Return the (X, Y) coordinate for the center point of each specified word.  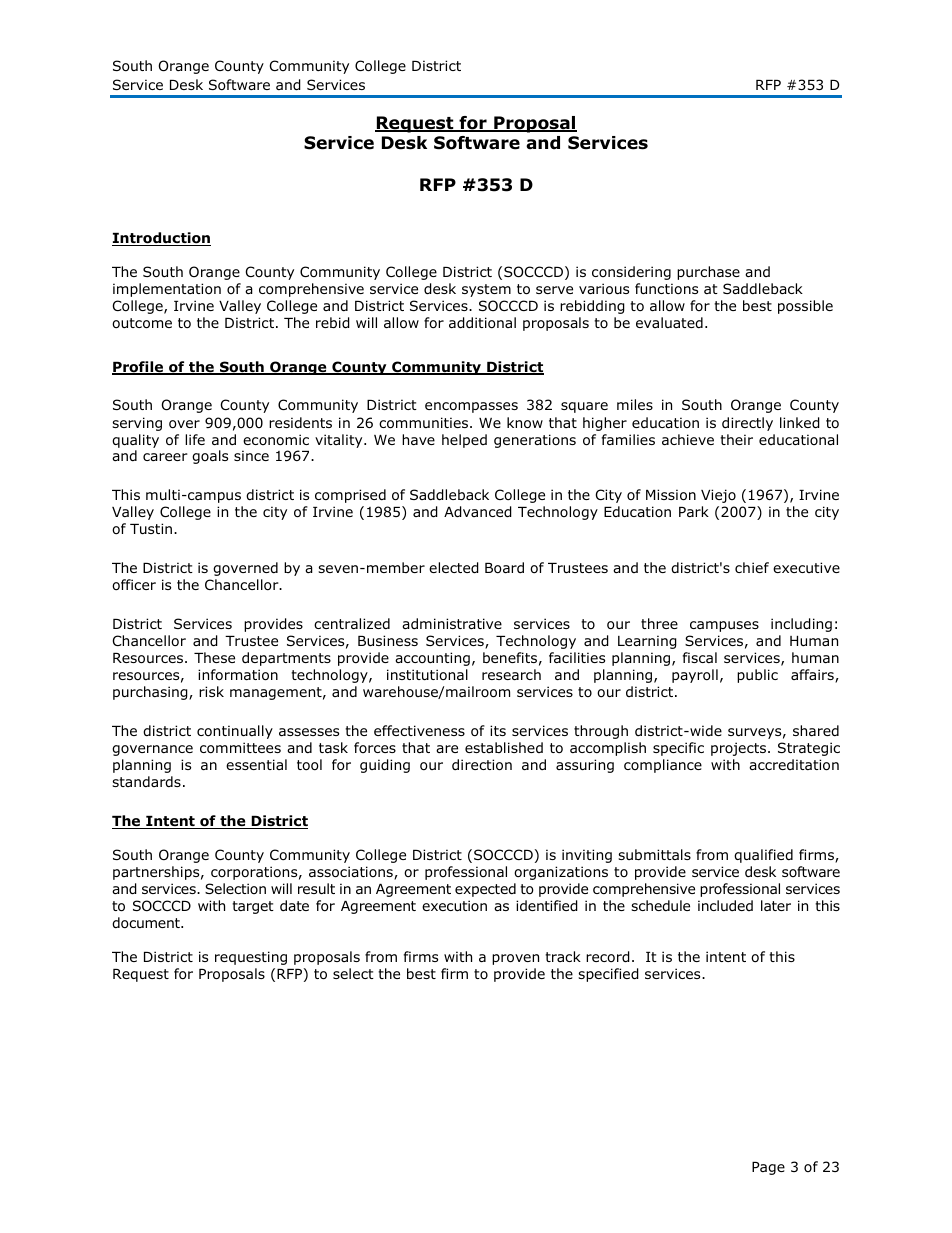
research (511, 674)
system (486, 290)
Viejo (718, 496)
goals (210, 457)
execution (454, 905)
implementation (167, 290)
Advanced (478, 512)
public (757, 676)
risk (211, 691)
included (725, 905)
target (253, 907)
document (147, 923)
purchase (708, 273)
